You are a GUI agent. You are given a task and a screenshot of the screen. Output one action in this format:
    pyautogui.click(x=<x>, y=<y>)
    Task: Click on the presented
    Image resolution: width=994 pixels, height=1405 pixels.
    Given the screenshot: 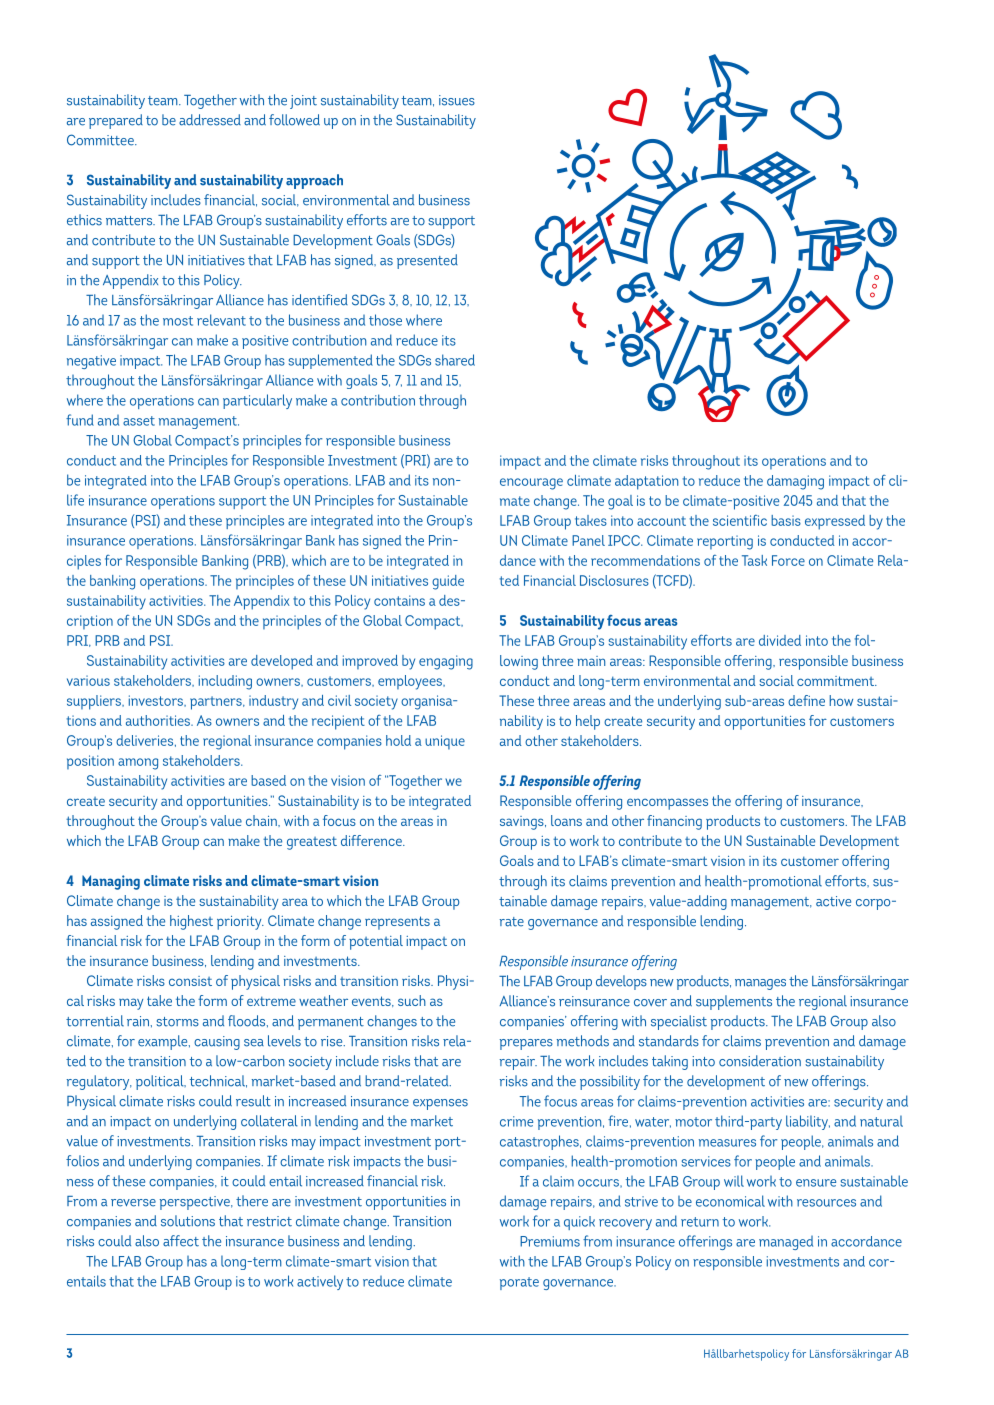 What is the action you would take?
    pyautogui.click(x=427, y=261)
